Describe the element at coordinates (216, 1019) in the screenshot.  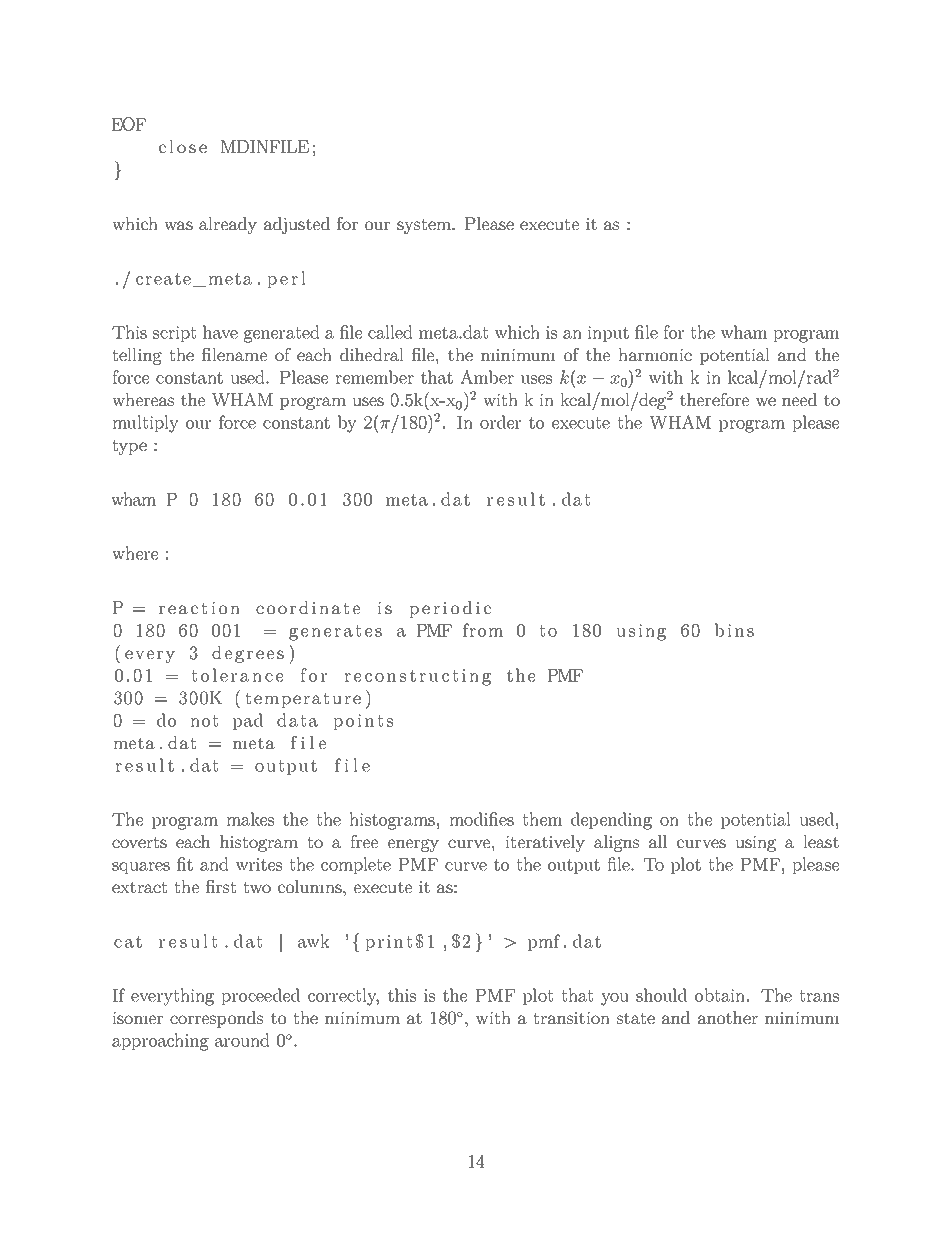
I see `corresponds` at that location.
